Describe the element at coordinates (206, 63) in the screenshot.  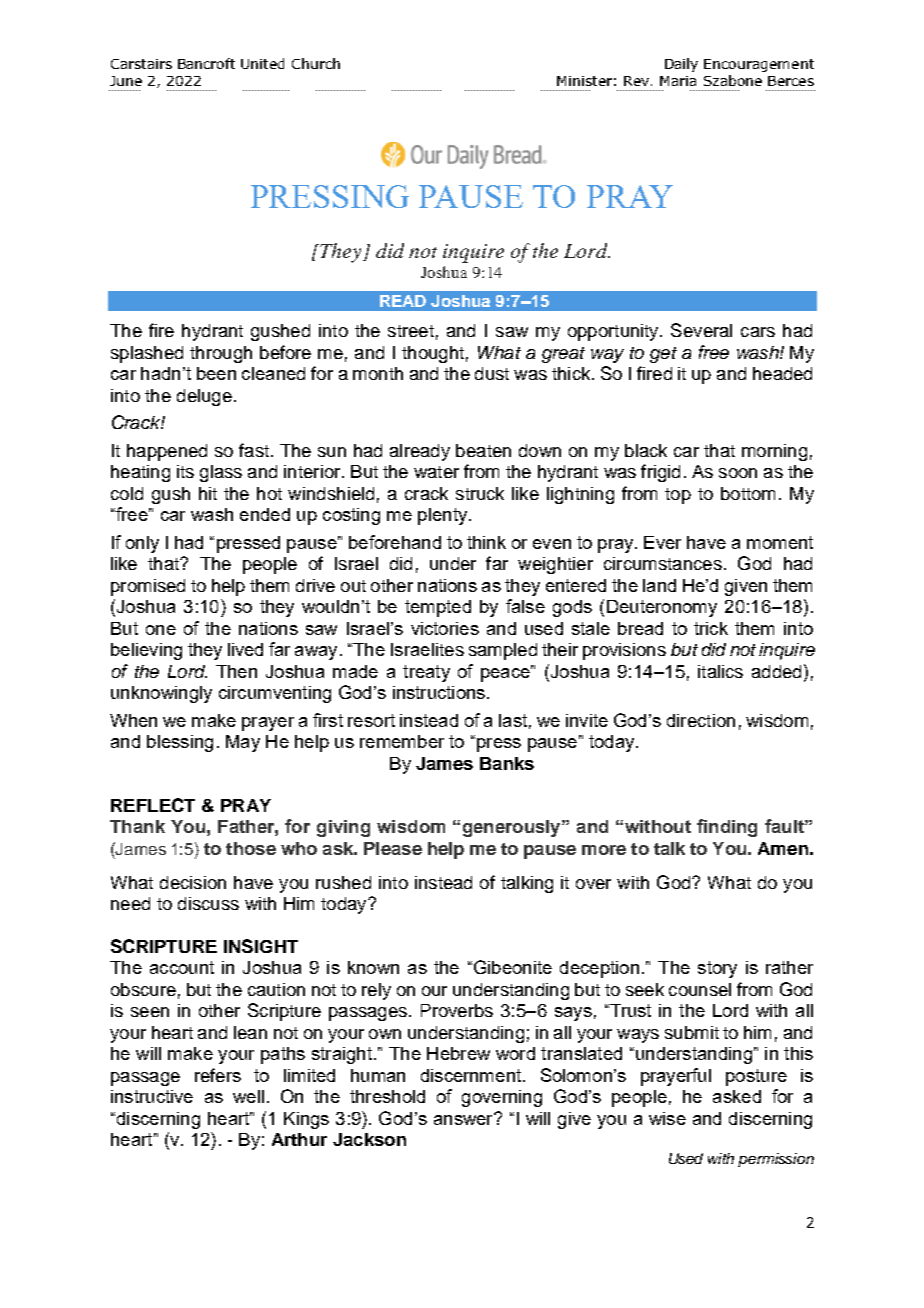
I see `Bancroft` at that location.
